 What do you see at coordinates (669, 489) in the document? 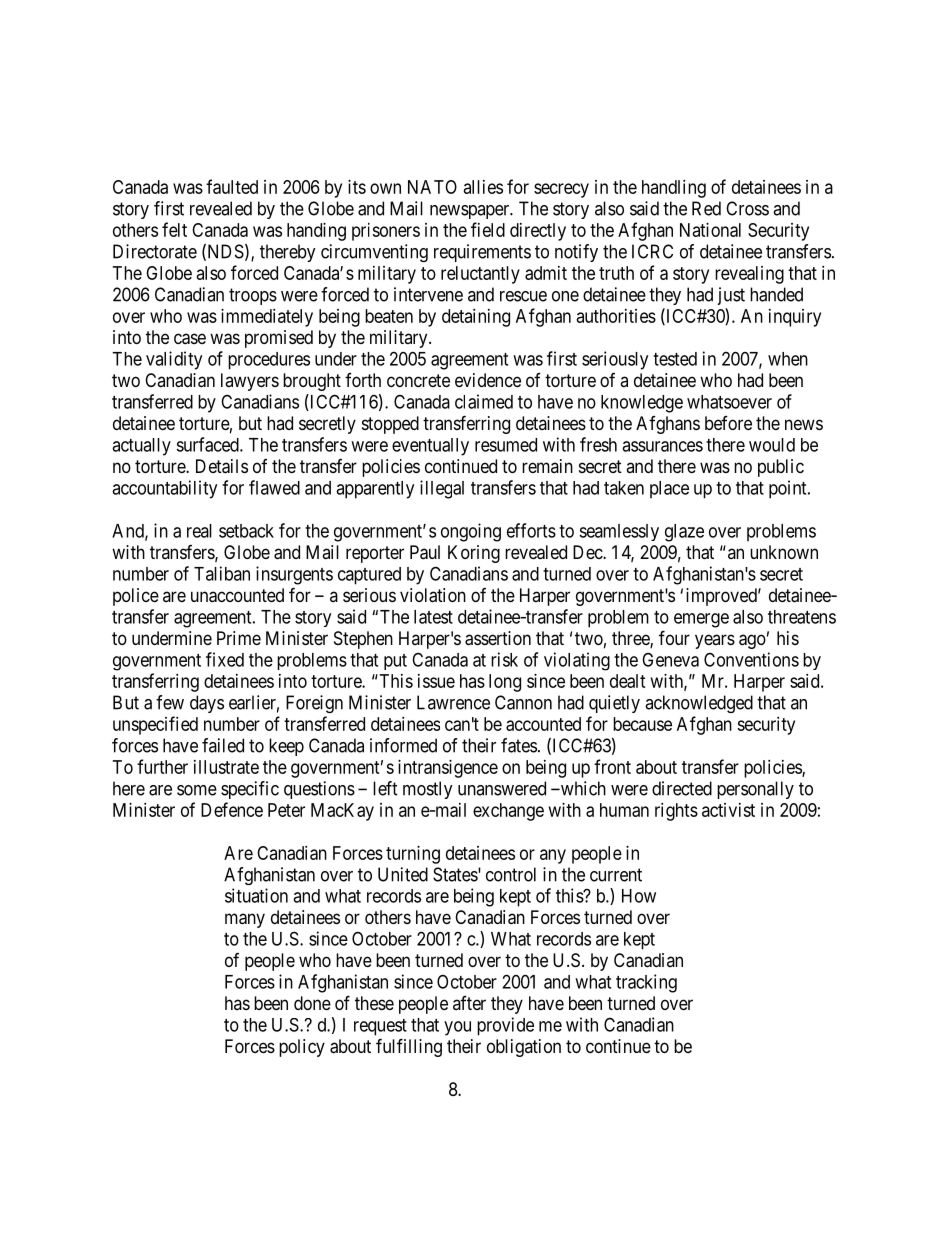
I see `place` at bounding box center [669, 489].
